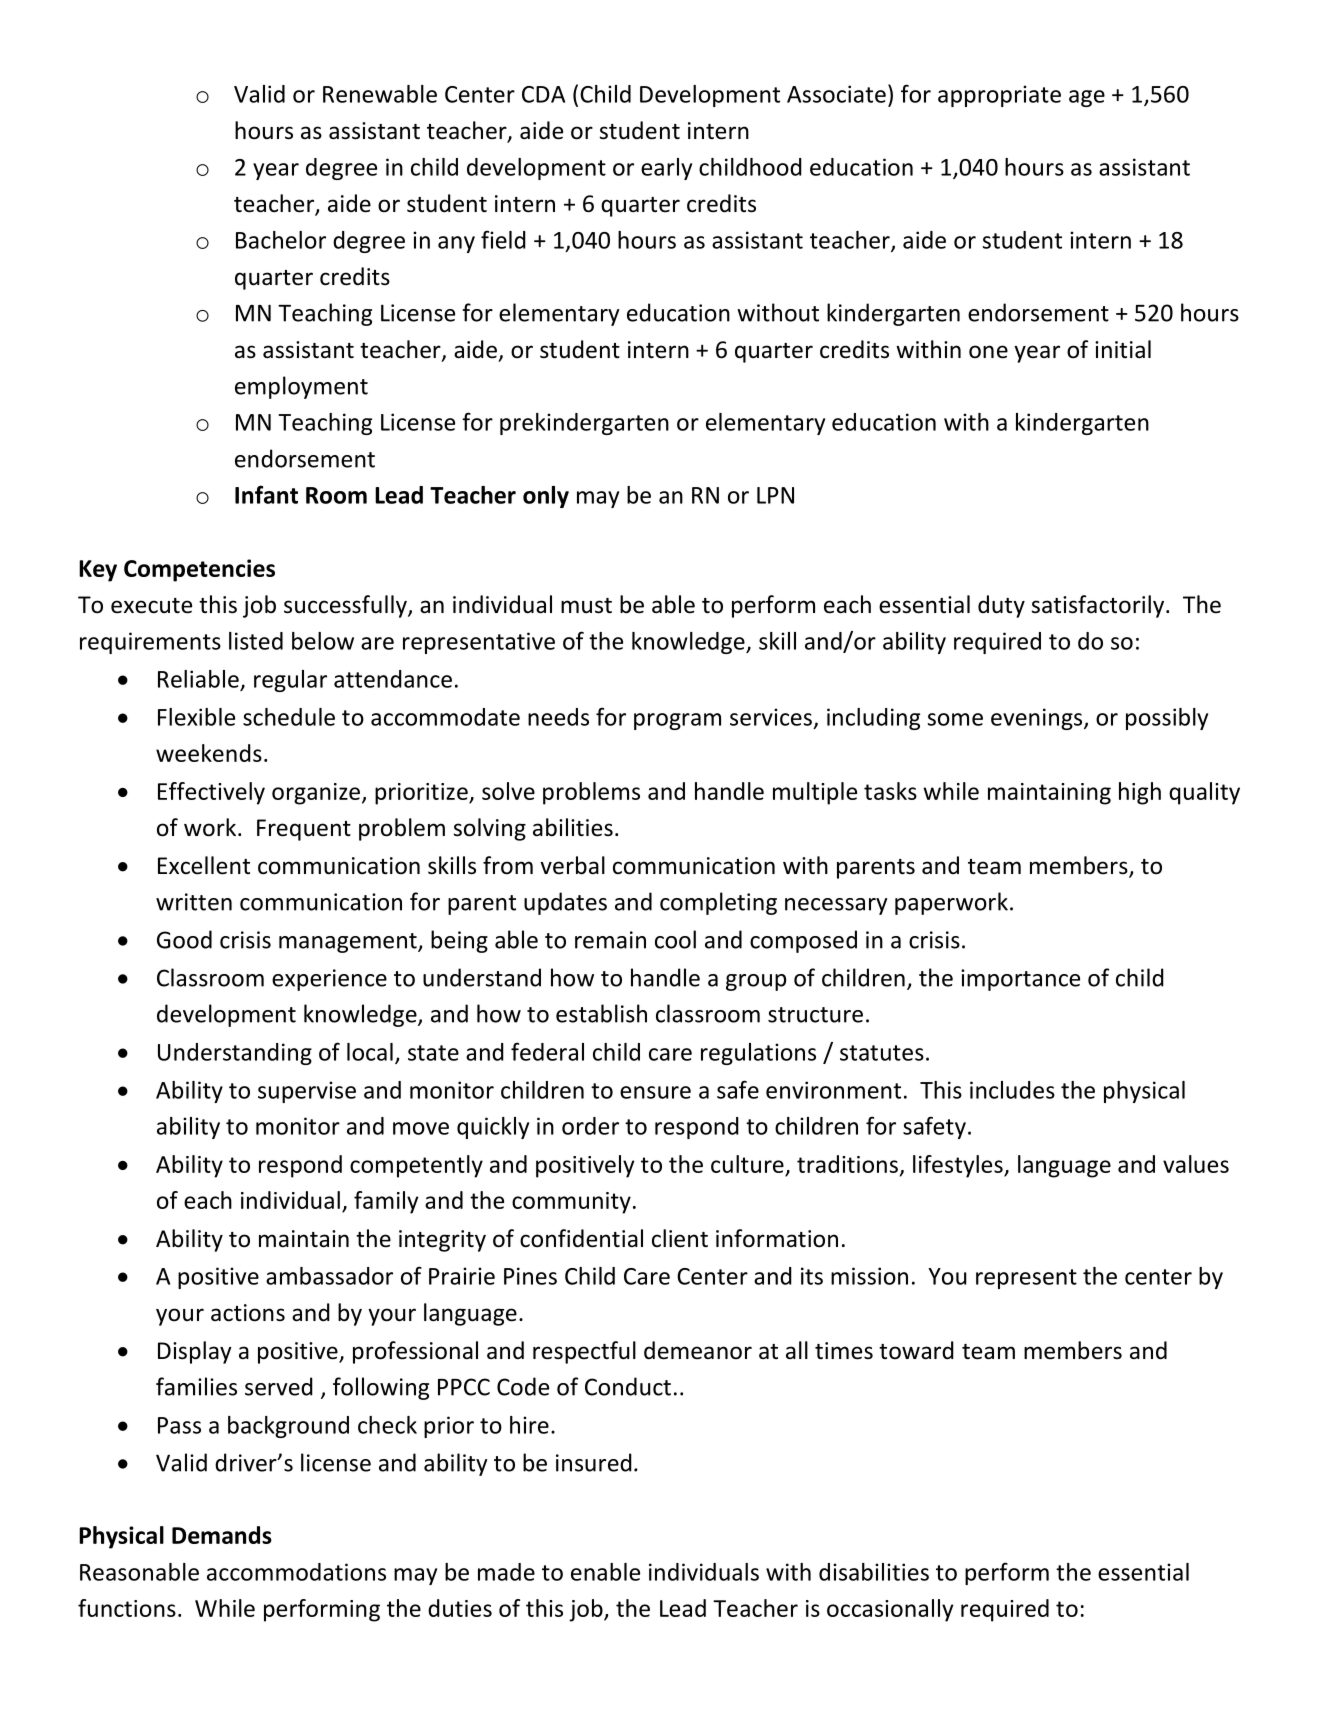 The image size is (1324, 1714). What do you see at coordinates (666, 169) in the screenshot?
I see `early` at bounding box center [666, 169].
